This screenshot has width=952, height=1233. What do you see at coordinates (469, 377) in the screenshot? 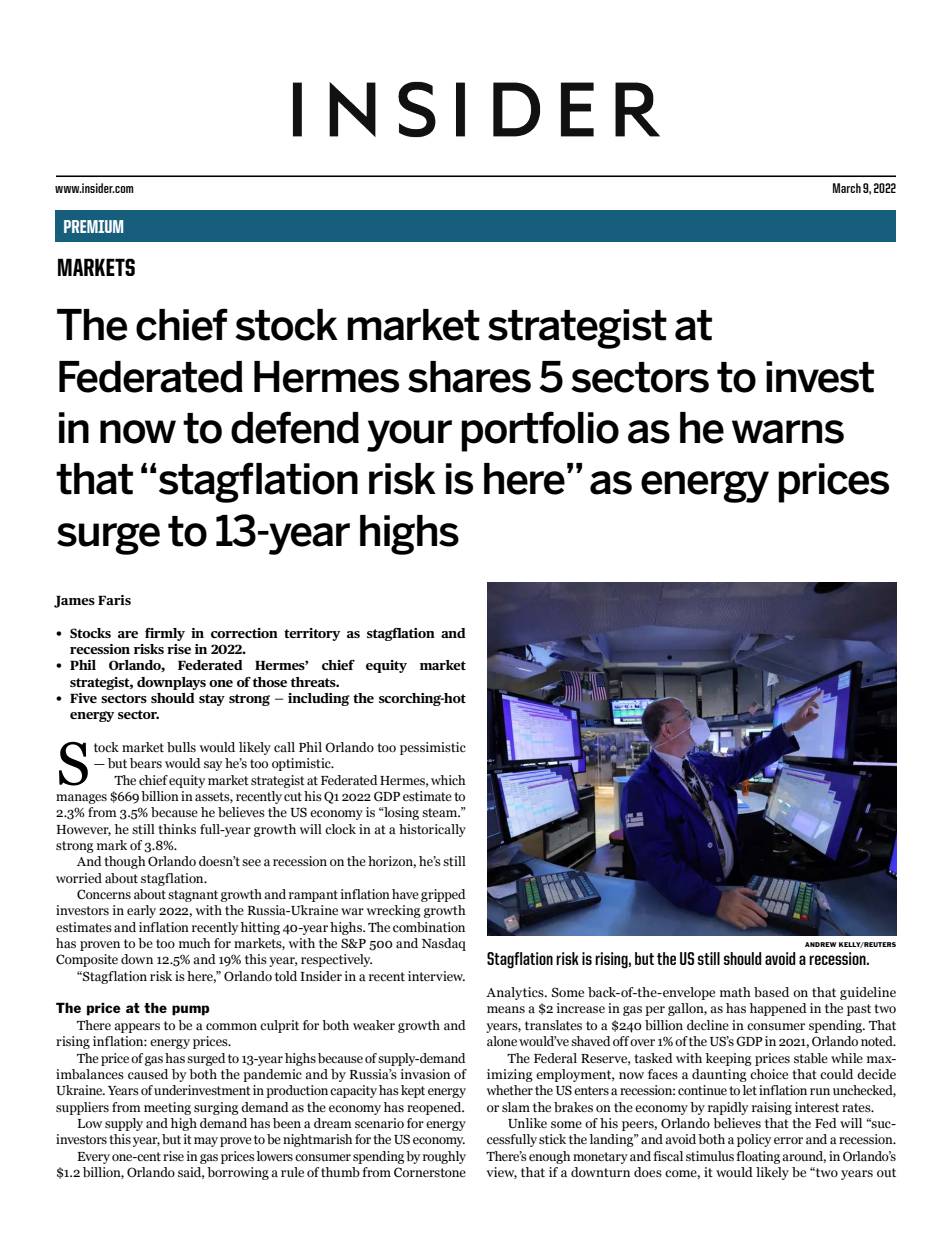
I see `shares` at bounding box center [469, 377].
